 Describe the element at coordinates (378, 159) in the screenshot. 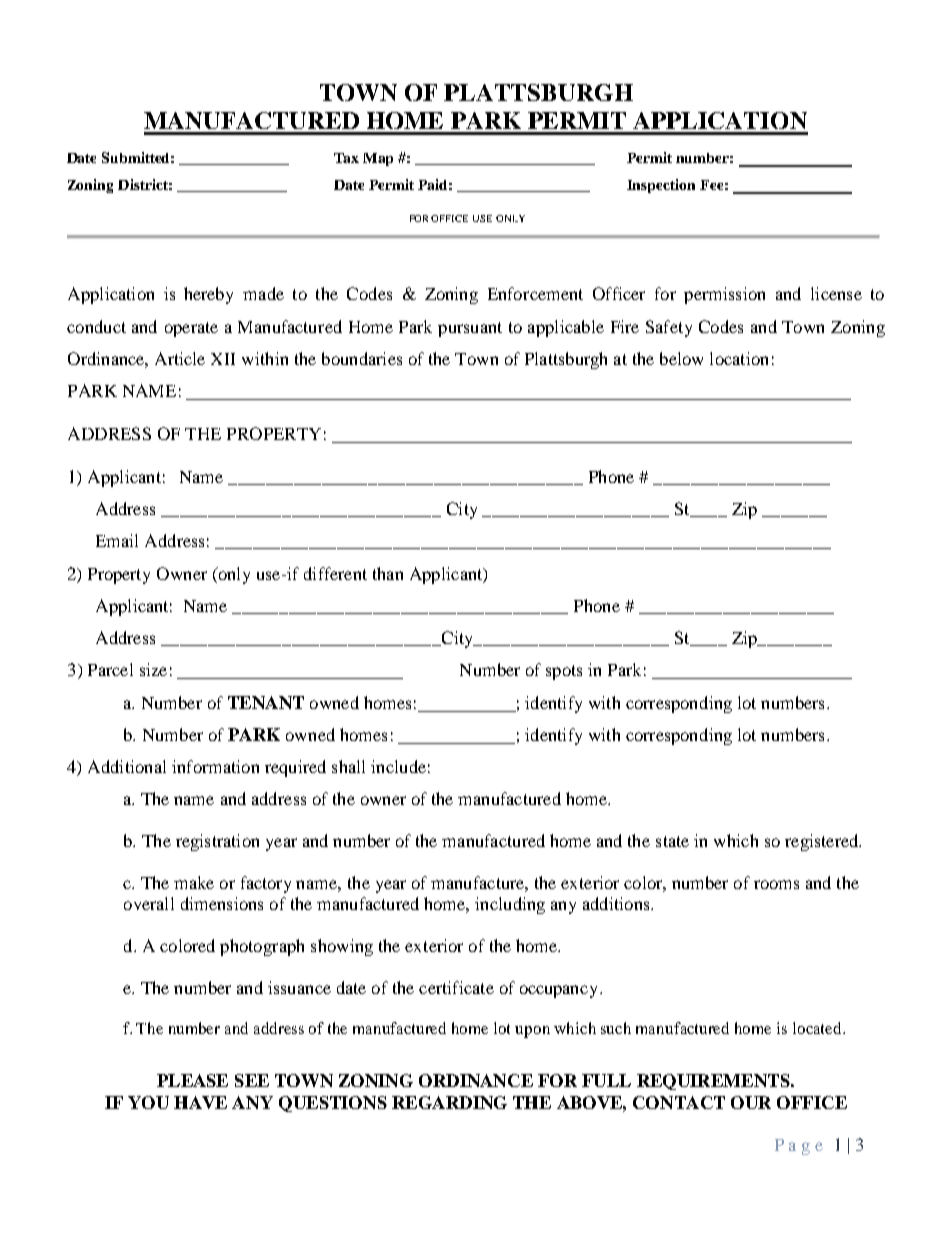

I see `Map` at that location.
